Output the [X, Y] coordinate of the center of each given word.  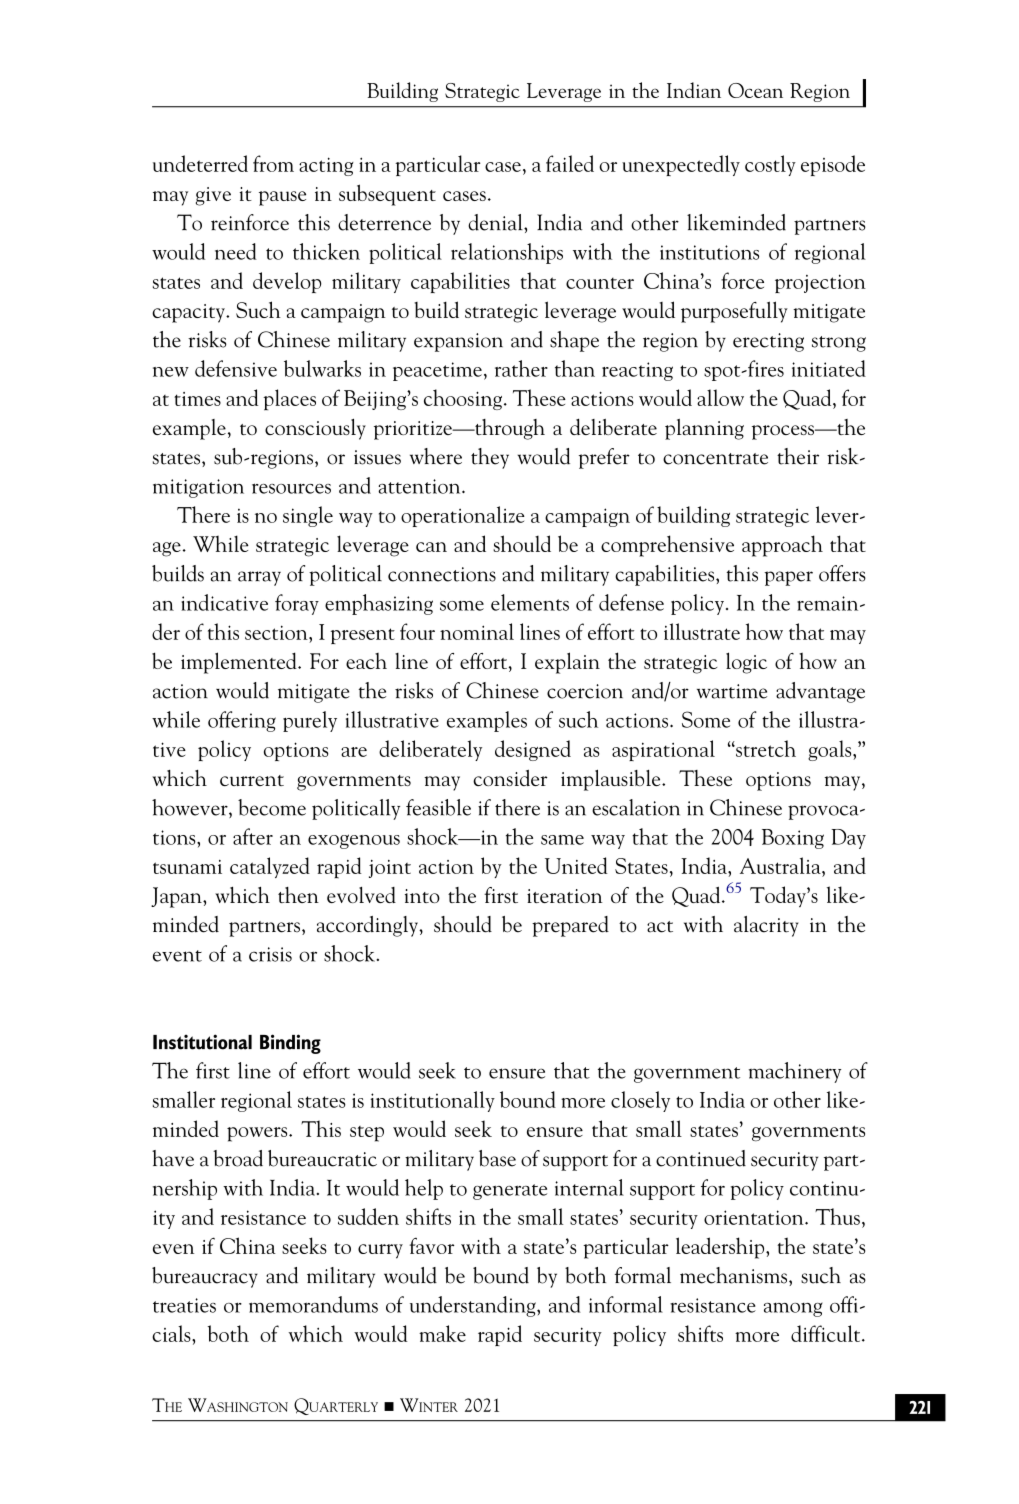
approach [782, 546]
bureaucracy [205, 1277]
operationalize [463, 516]
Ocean [755, 90]
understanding [474, 1306]
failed [570, 163]
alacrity [766, 926]
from [273, 163]
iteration [565, 896]
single [308, 516]
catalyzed [270, 867]
